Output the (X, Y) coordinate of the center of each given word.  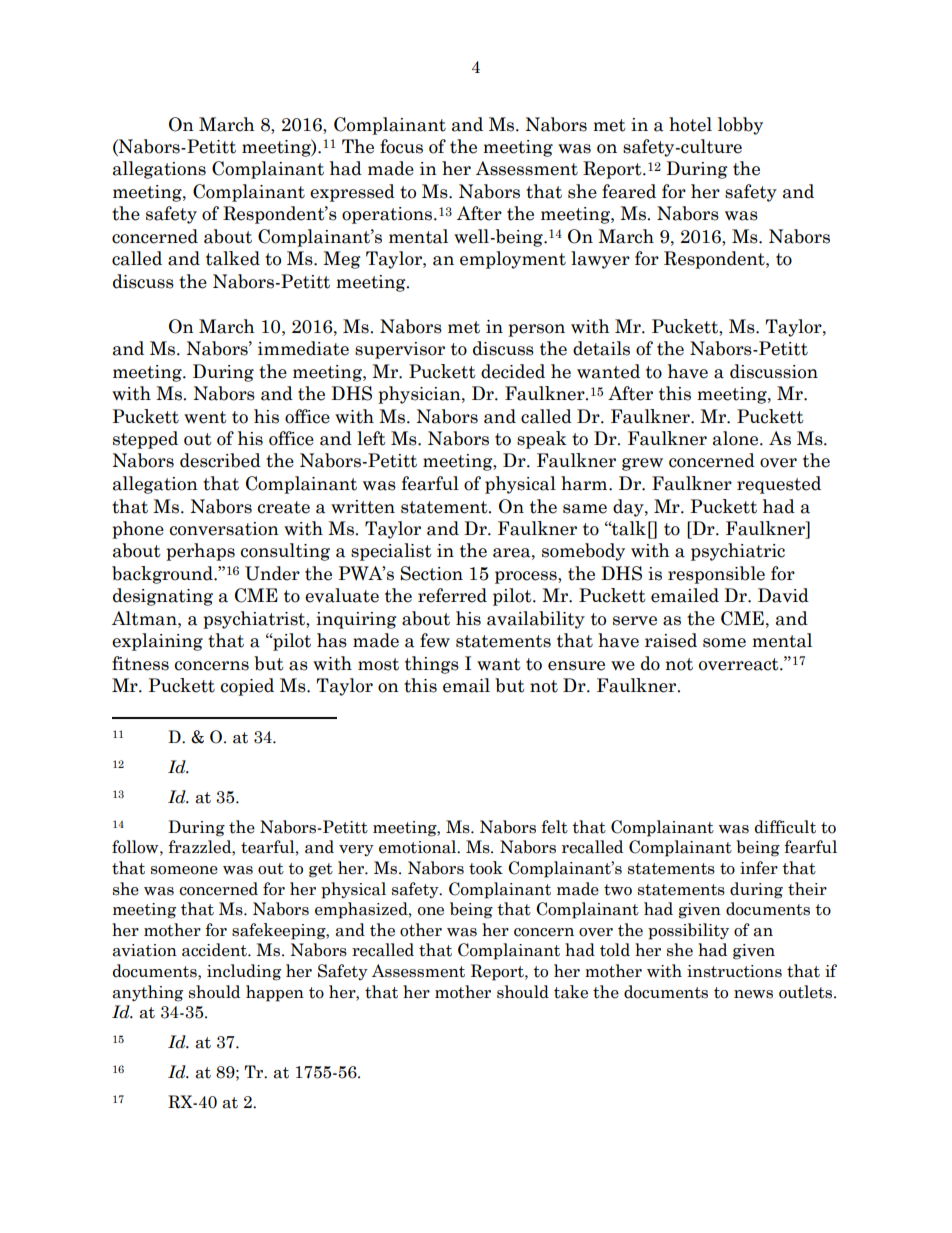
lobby (740, 126)
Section (431, 573)
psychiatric (738, 552)
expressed (352, 193)
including (244, 972)
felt (554, 827)
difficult (785, 827)
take (571, 992)
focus (401, 146)
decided (513, 371)
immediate (303, 348)
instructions (734, 971)
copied (247, 687)
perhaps (200, 552)
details (601, 348)
